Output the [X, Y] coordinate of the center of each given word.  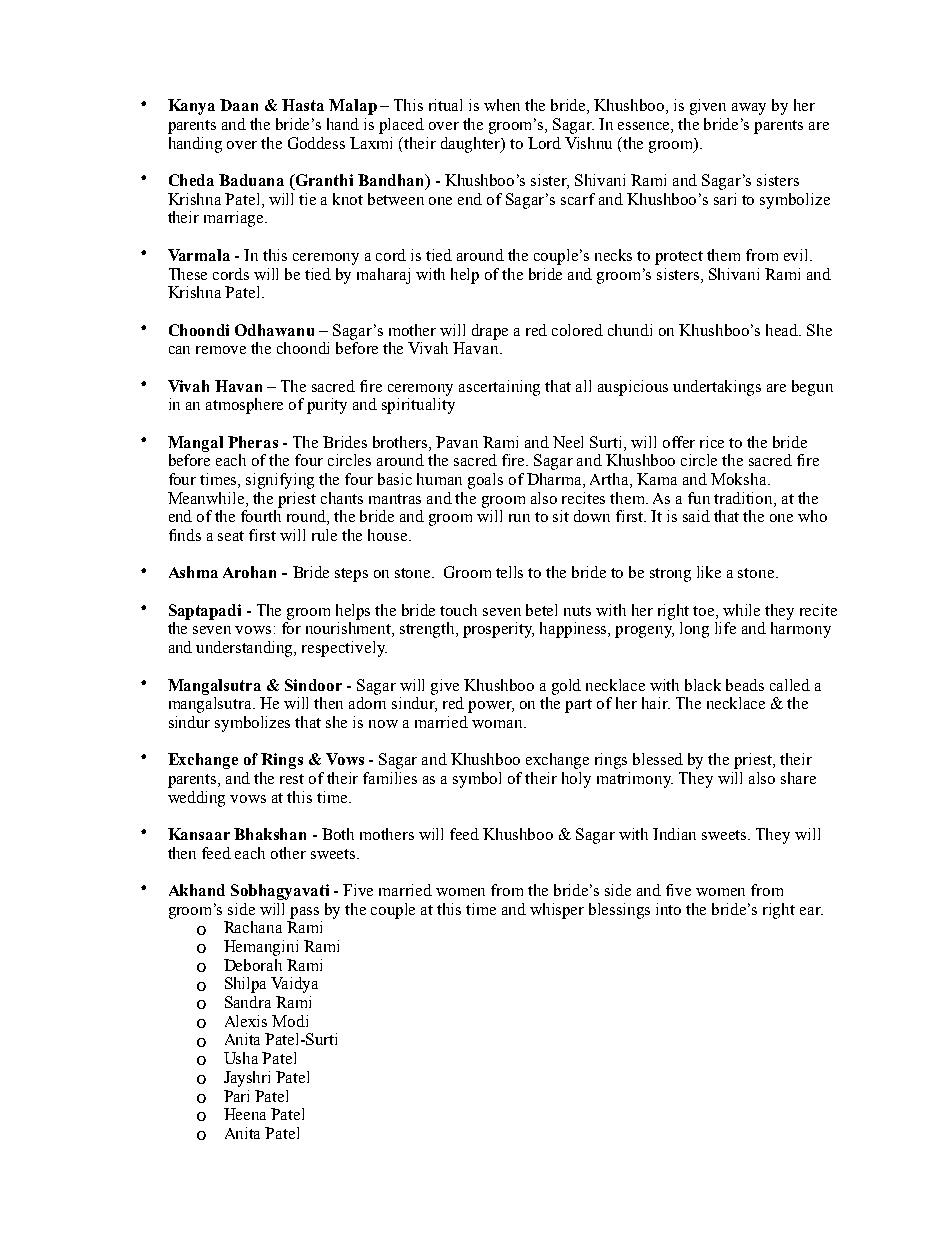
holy [576, 780]
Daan [239, 105]
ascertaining [499, 388]
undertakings [717, 388]
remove [221, 350]
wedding [196, 799]
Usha [241, 1058]
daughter [472, 145]
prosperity [498, 630]
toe [705, 611]
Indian [674, 834]
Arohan [249, 572]
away [749, 109]
